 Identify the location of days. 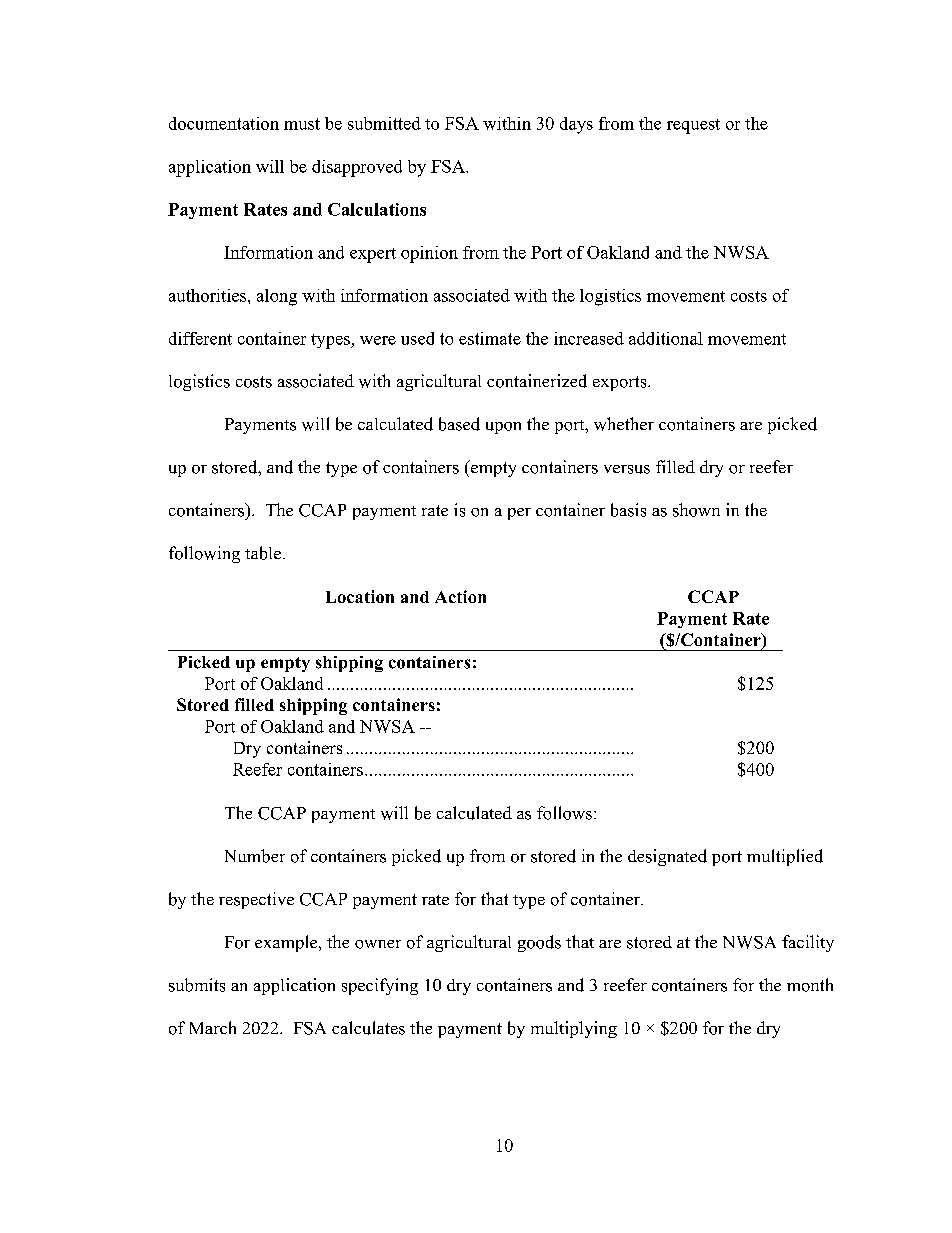
(576, 125).
